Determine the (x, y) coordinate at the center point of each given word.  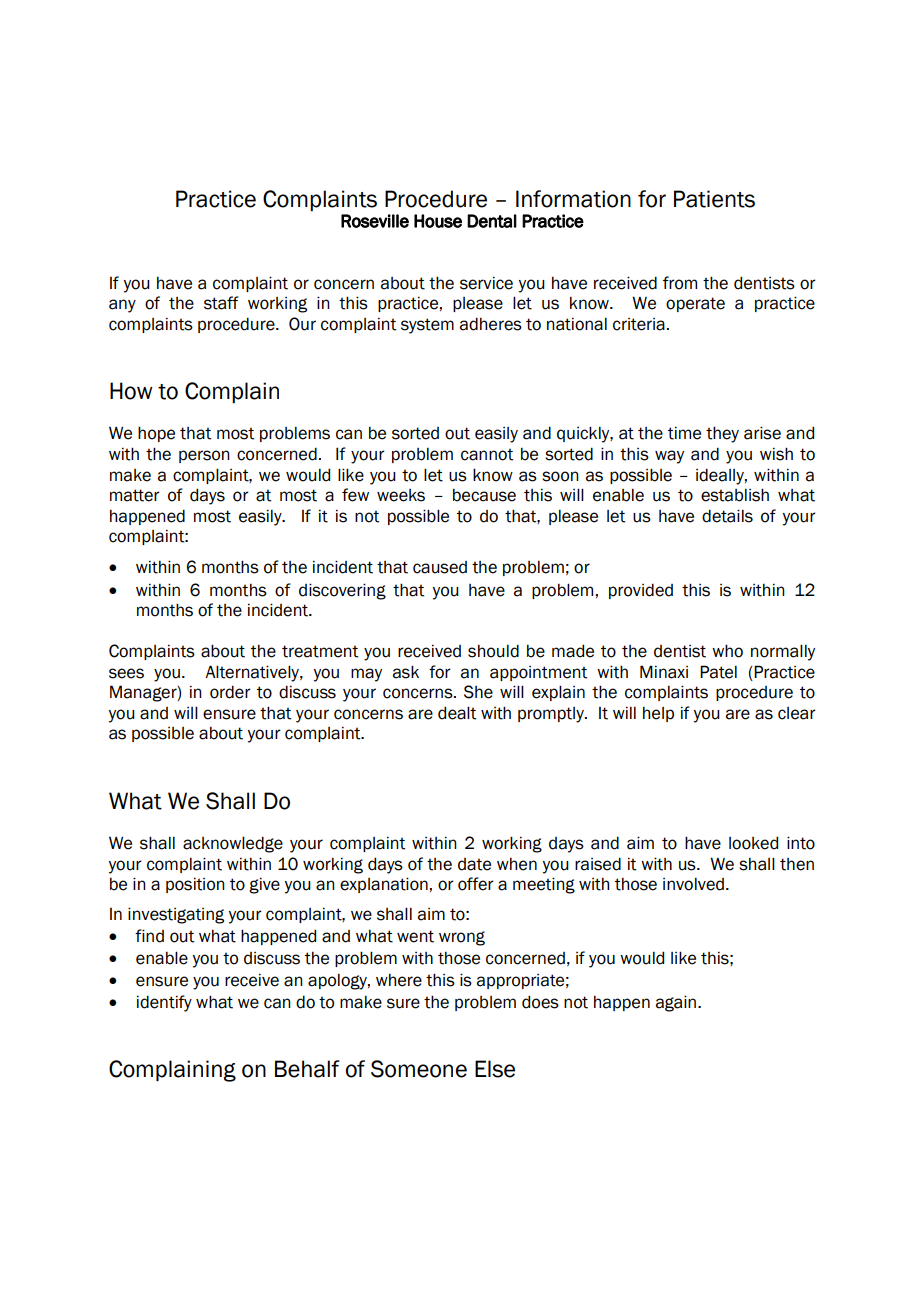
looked (753, 843)
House (438, 221)
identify (164, 1003)
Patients (714, 199)
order (230, 692)
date (474, 864)
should (493, 651)
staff (221, 303)
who (727, 651)
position (195, 885)
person (204, 456)
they (722, 434)
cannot (487, 454)
